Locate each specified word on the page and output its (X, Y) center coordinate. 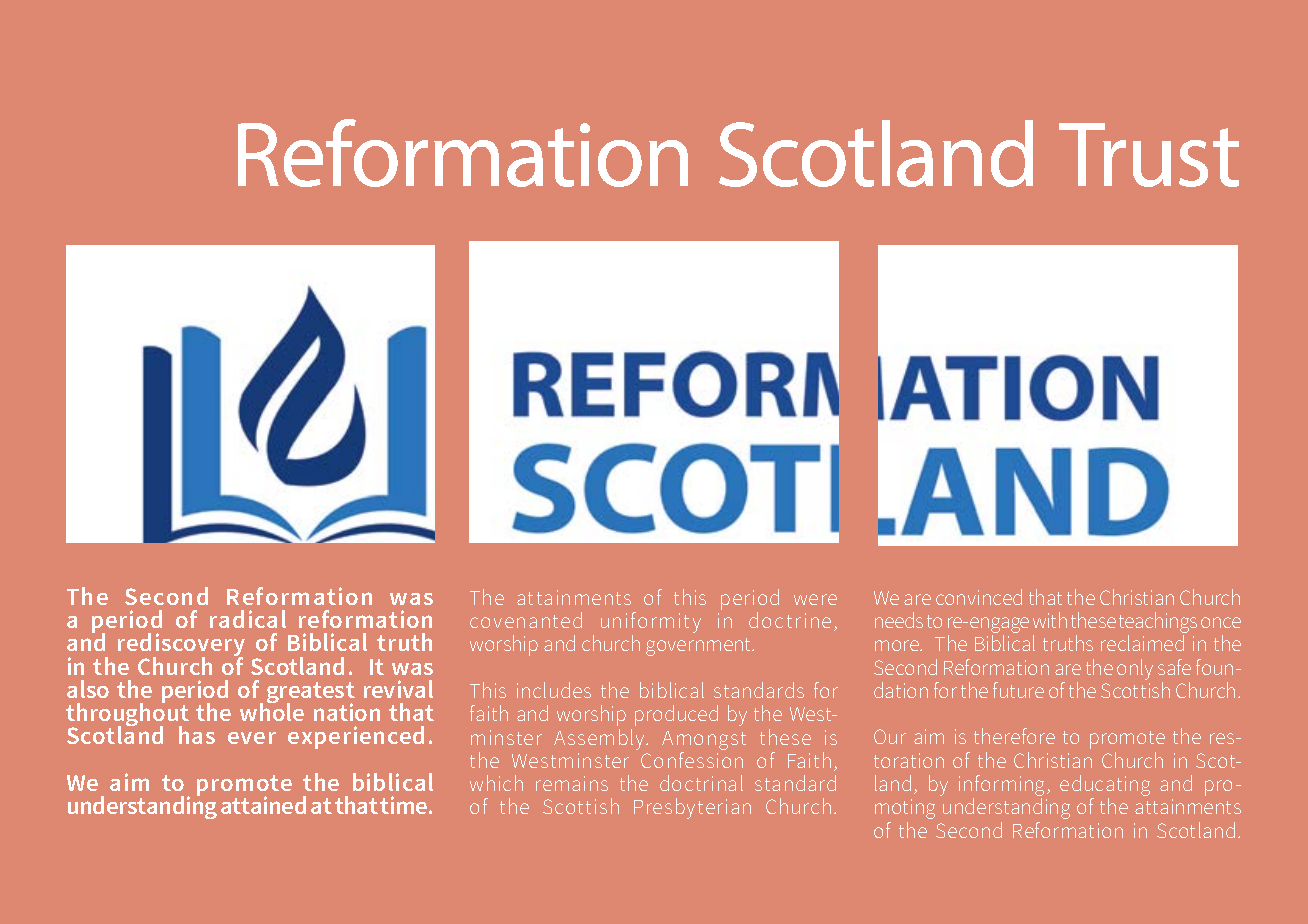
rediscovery (181, 646)
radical (248, 619)
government (700, 647)
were (815, 599)
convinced (979, 597)
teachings (1158, 624)
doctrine (790, 620)
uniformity (651, 624)
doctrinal (701, 783)
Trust (1149, 155)
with (1050, 620)
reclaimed (1142, 643)
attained (263, 805)
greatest (311, 694)
